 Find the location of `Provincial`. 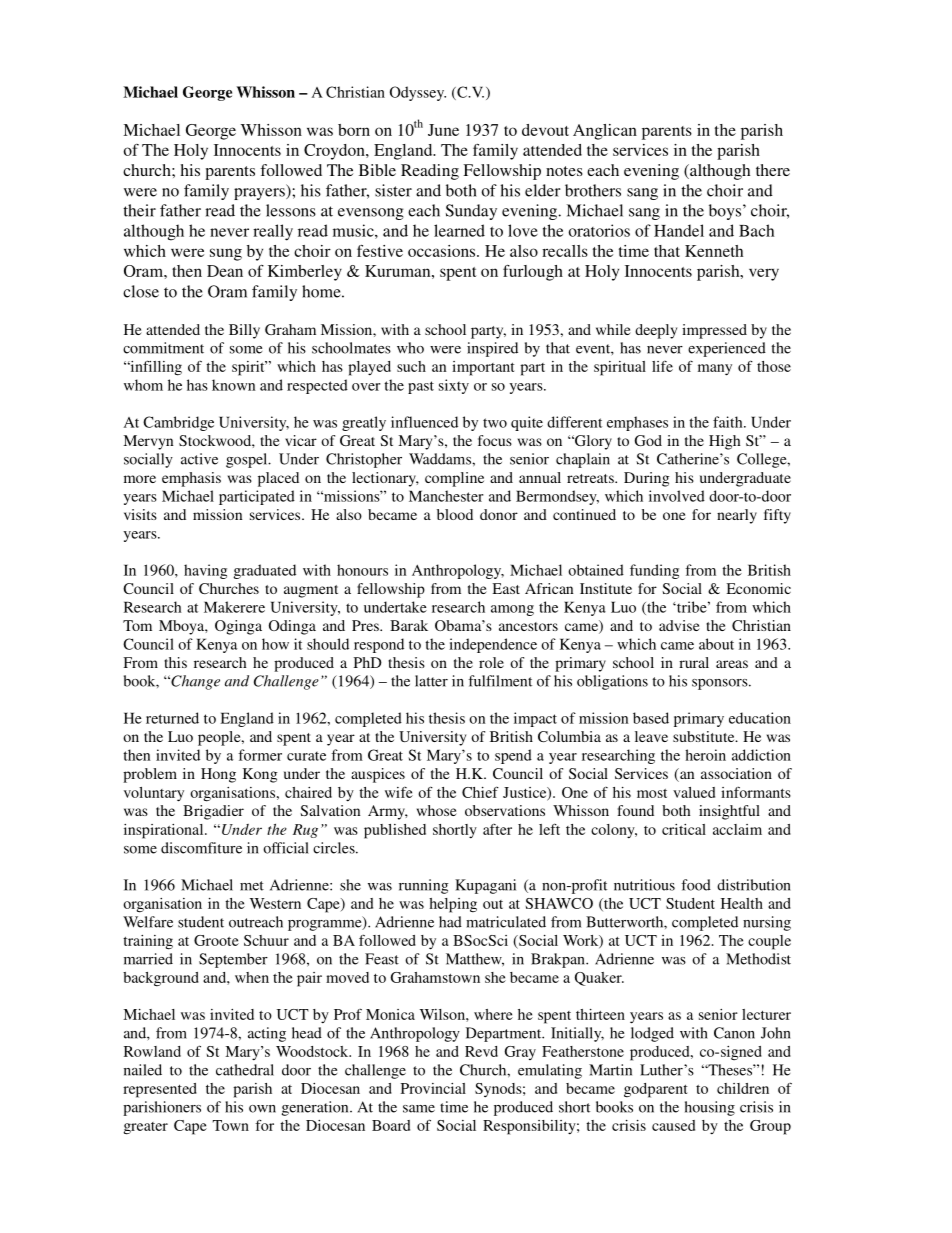

Provincial is located at coordinates (433, 1088).
